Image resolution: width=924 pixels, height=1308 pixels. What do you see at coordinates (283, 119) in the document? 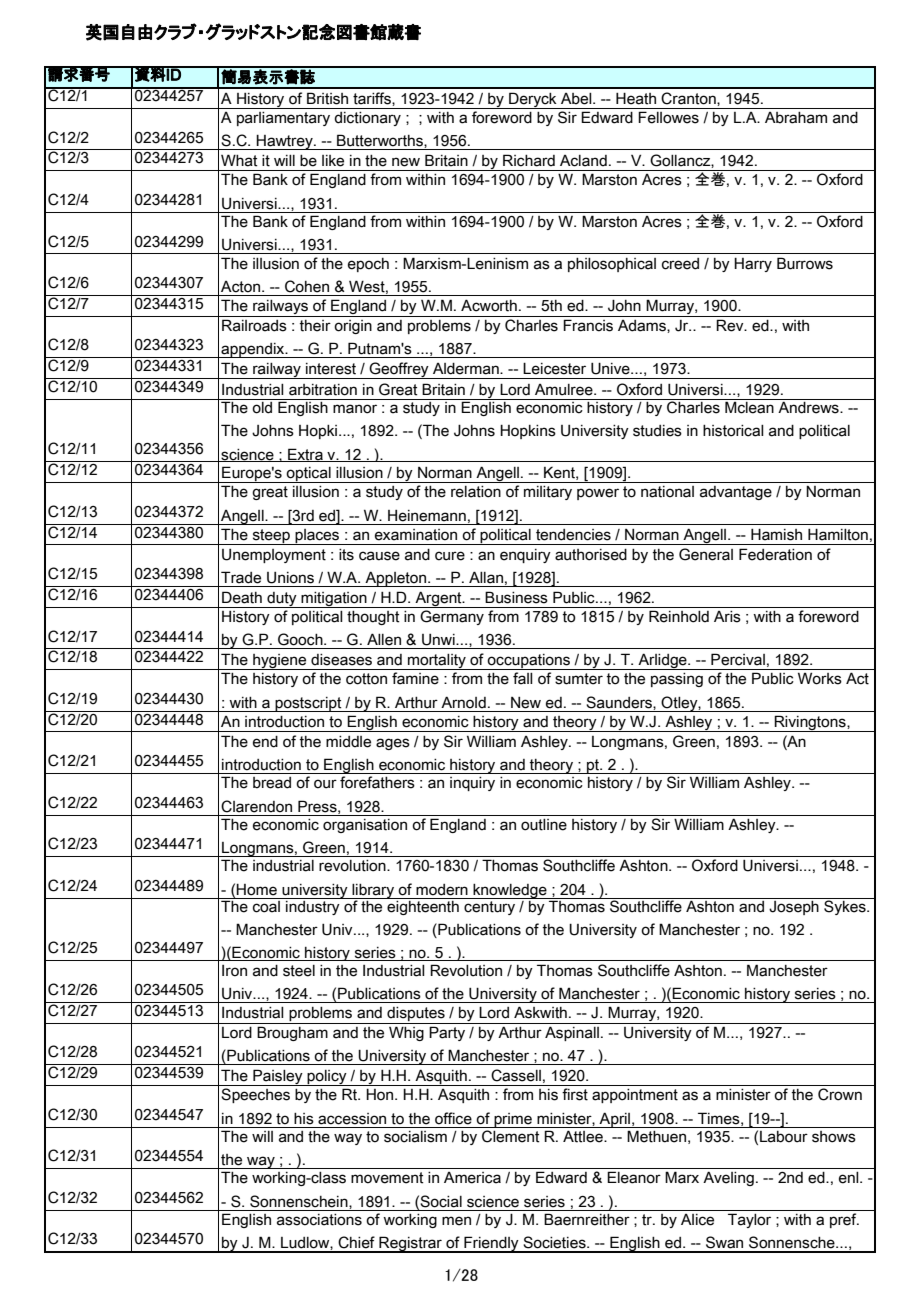
I see `parliamentary` at bounding box center [283, 119].
